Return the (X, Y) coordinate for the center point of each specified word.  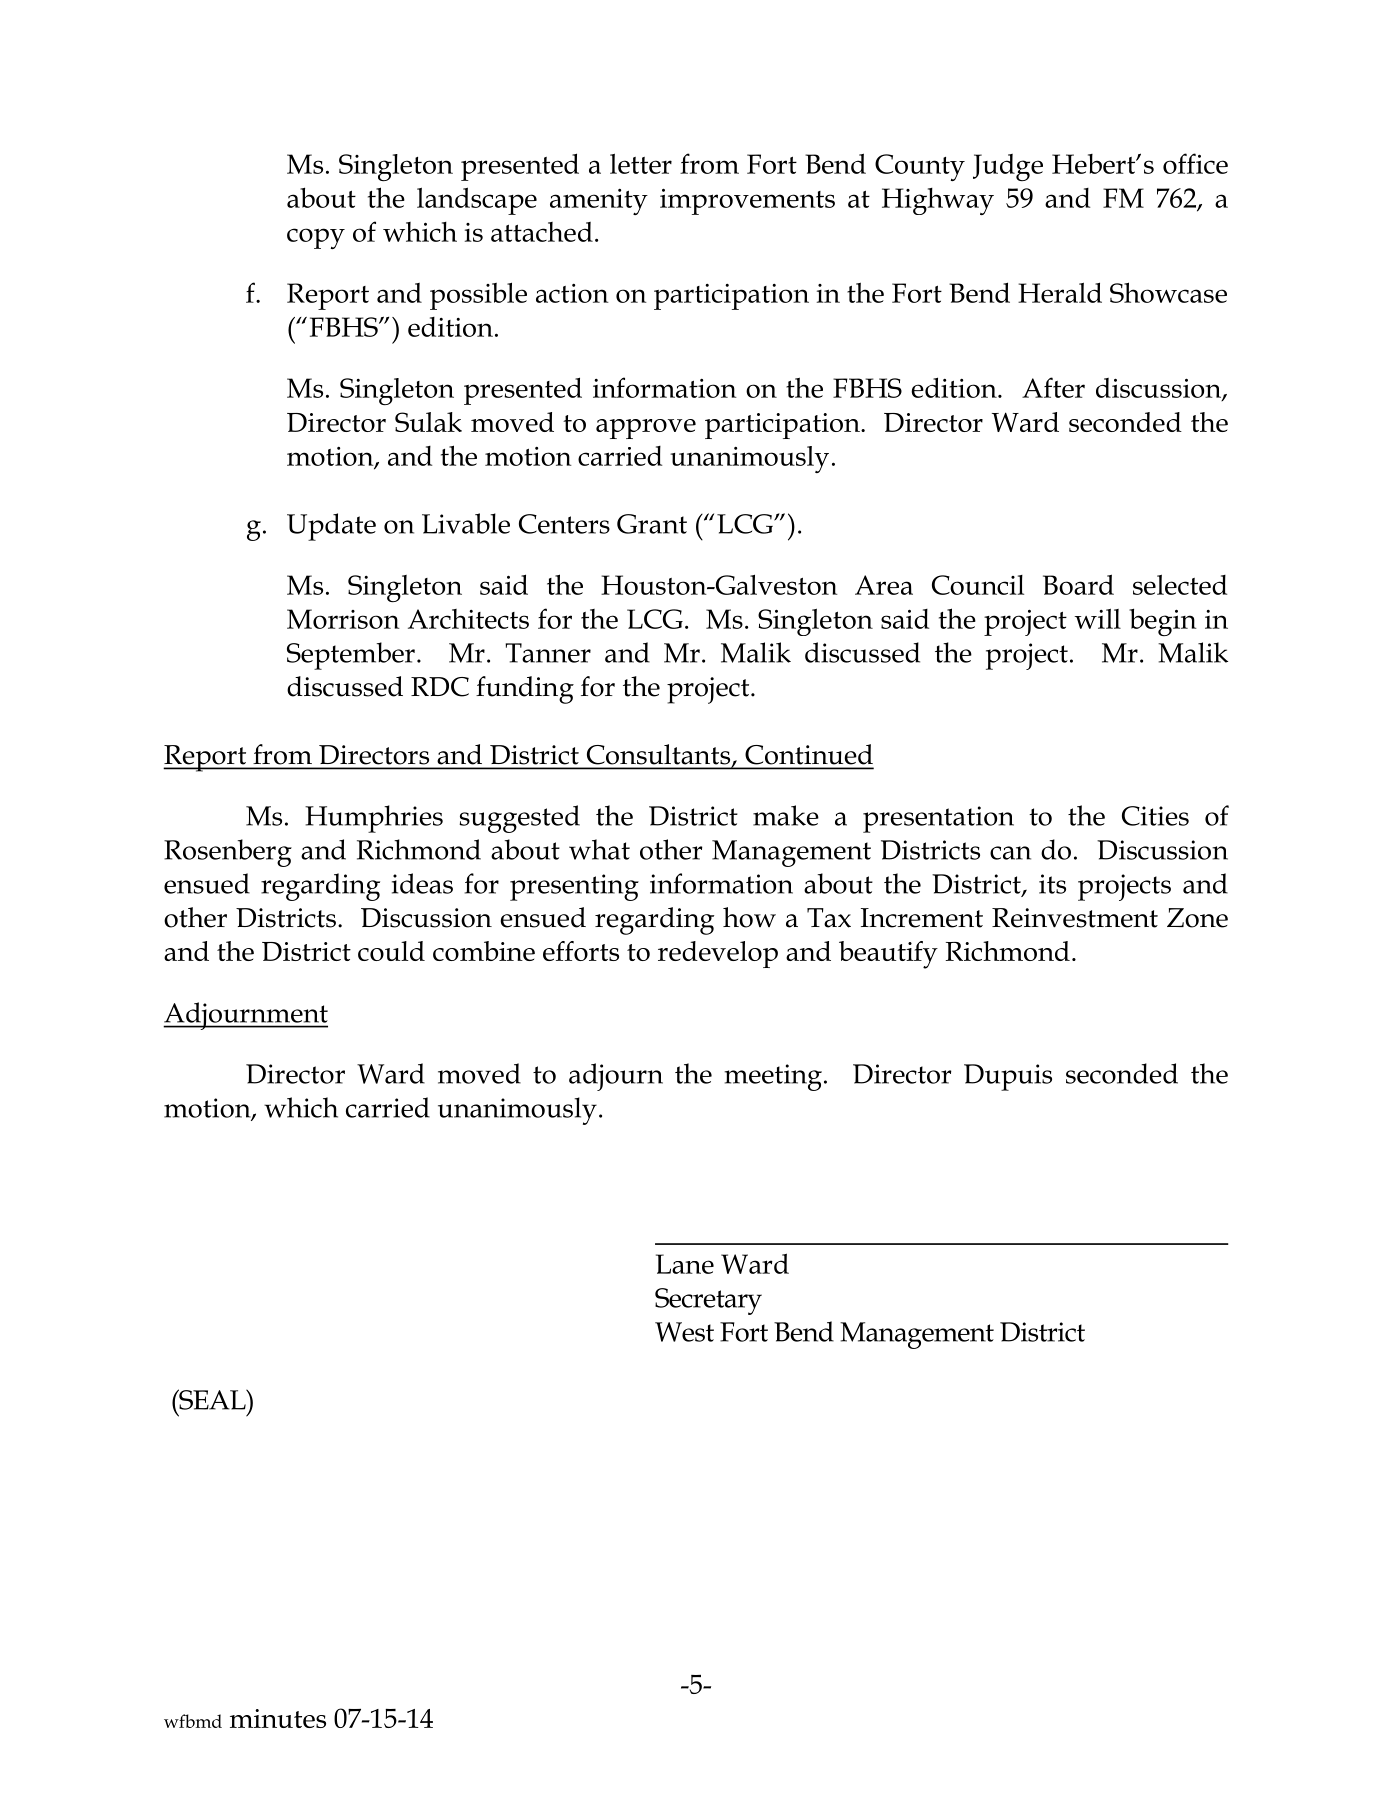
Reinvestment (1075, 918)
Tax (829, 918)
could (391, 951)
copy (316, 238)
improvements (747, 201)
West (684, 1332)
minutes (278, 1718)
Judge (1008, 167)
